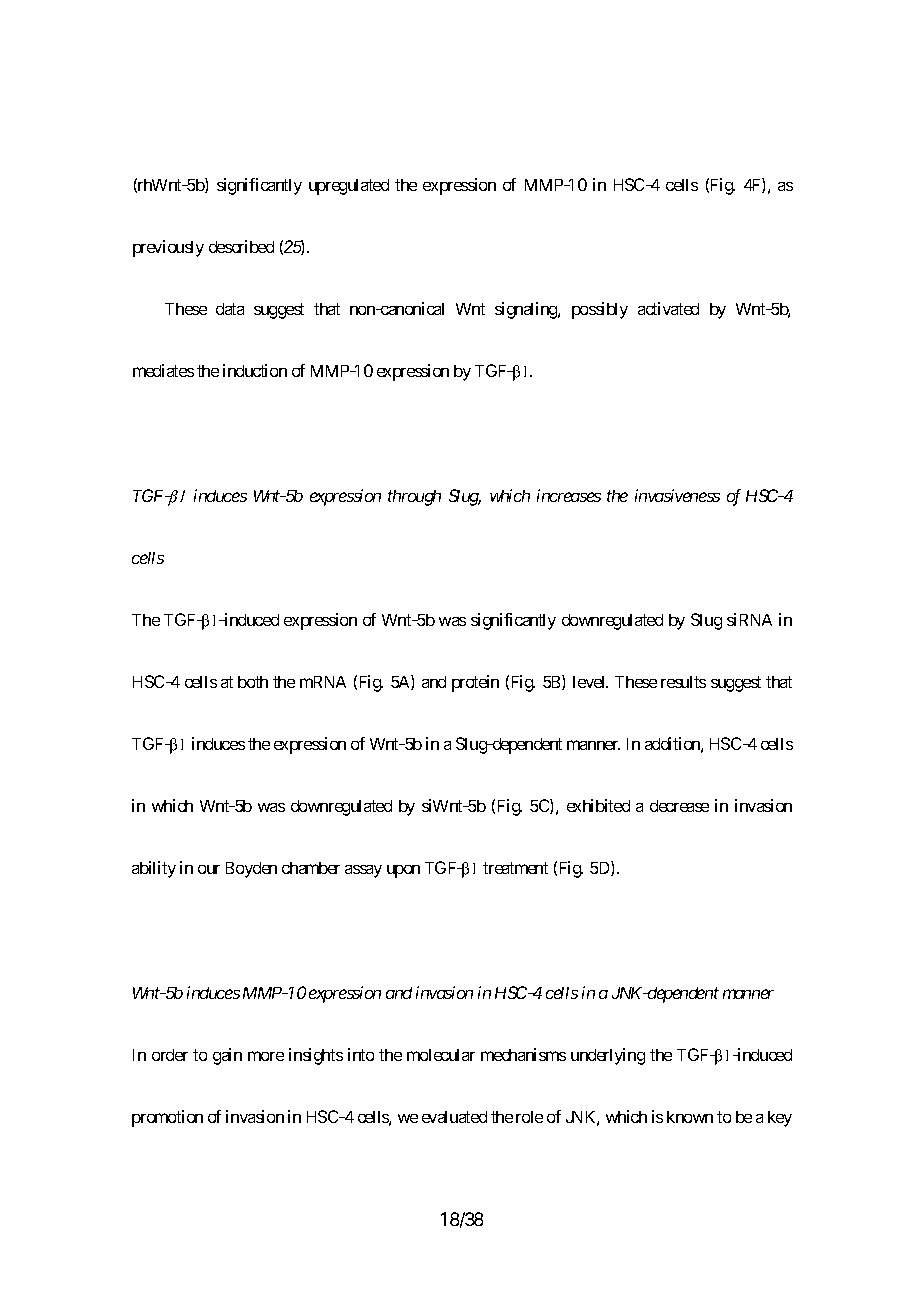 This screenshot has width=924, height=1308. What do you see at coordinates (668, 308) in the screenshot?
I see `activated` at bounding box center [668, 308].
